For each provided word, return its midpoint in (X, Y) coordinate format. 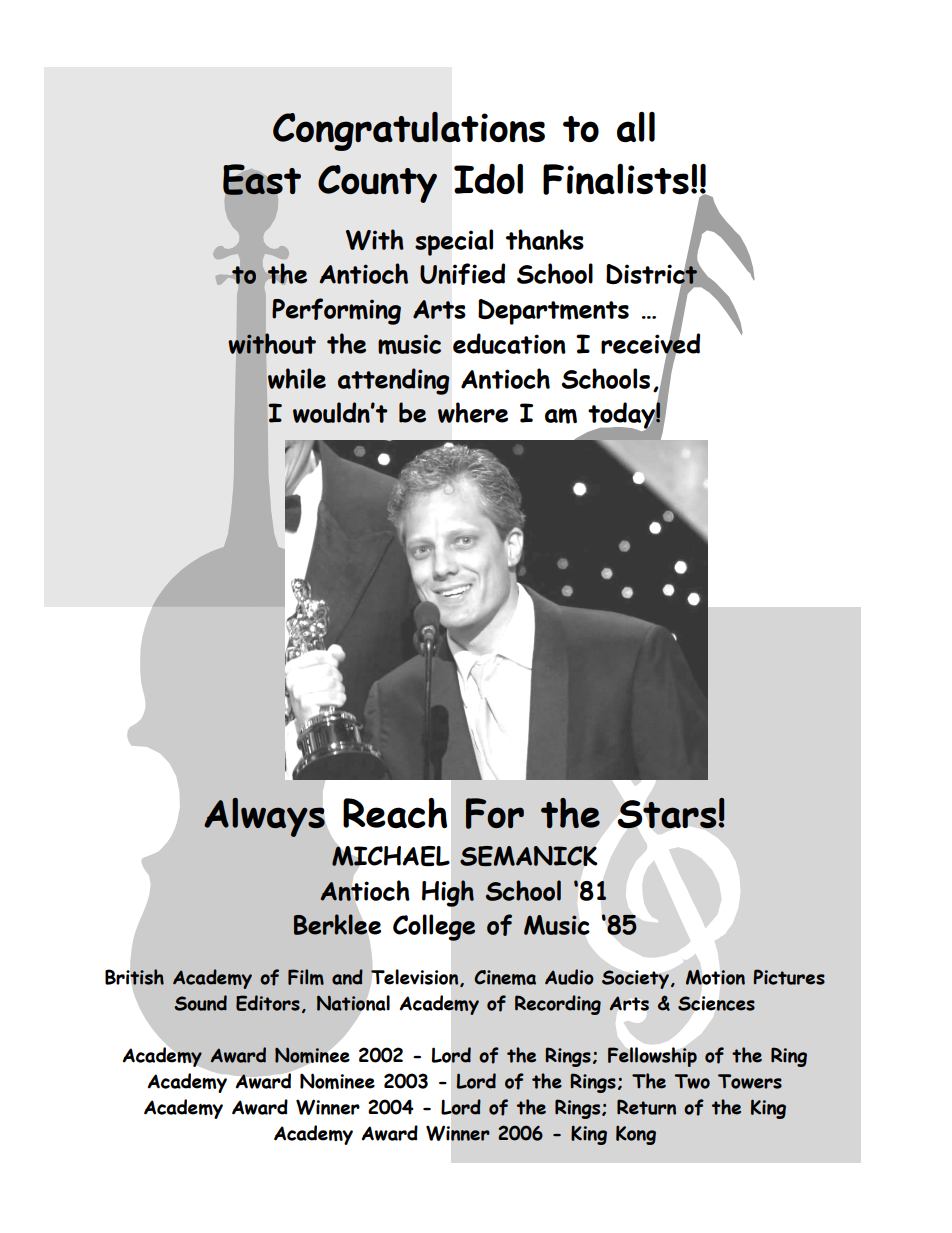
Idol (488, 179)
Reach (395, 813)
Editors (268, 1003)
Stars (668, 814)
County (377, 184)
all (636, 127)
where (473, 412)
